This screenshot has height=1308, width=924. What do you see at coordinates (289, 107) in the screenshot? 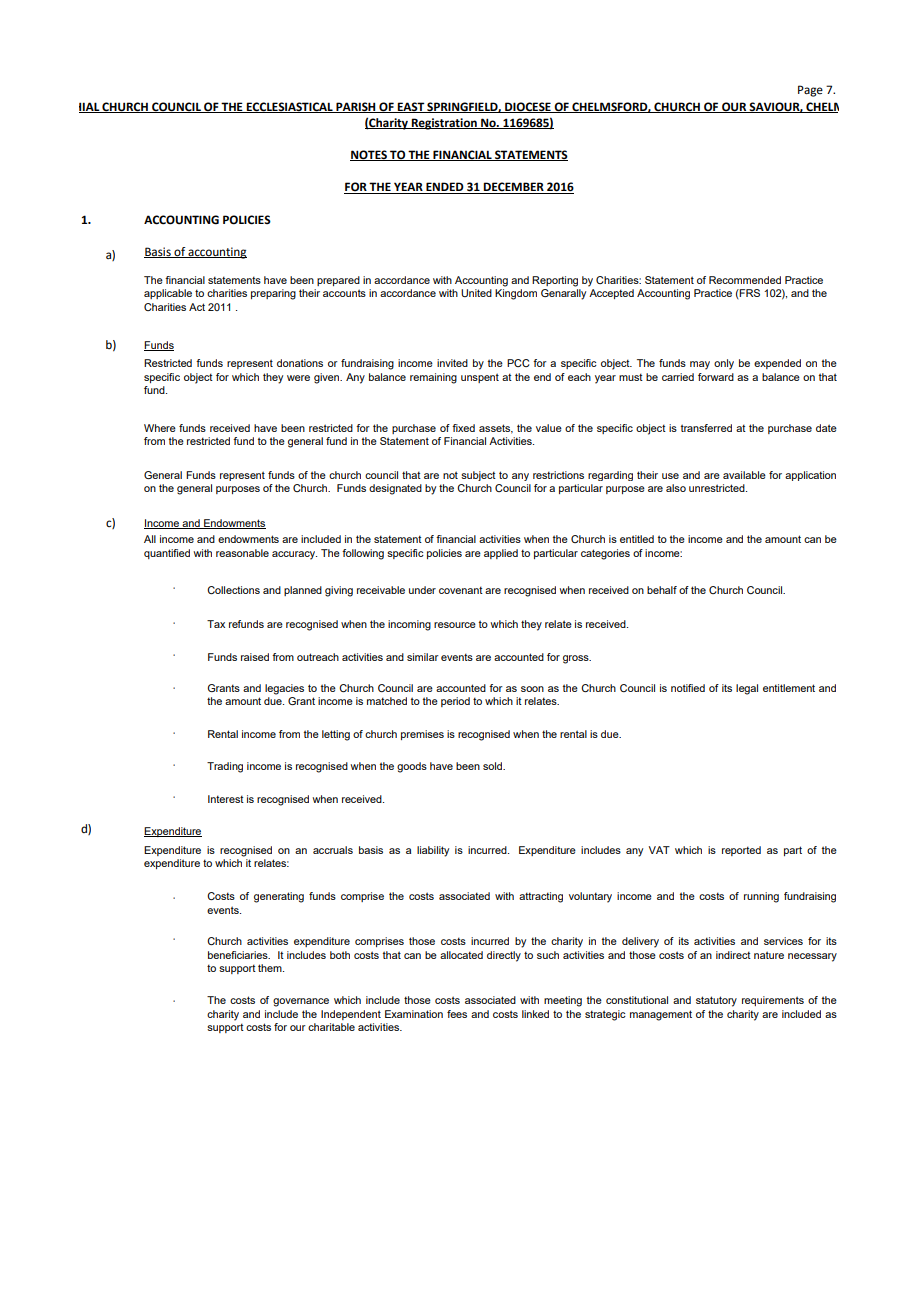
I see `ECCLESIASTICAL` at bounding box center [289, 107].
